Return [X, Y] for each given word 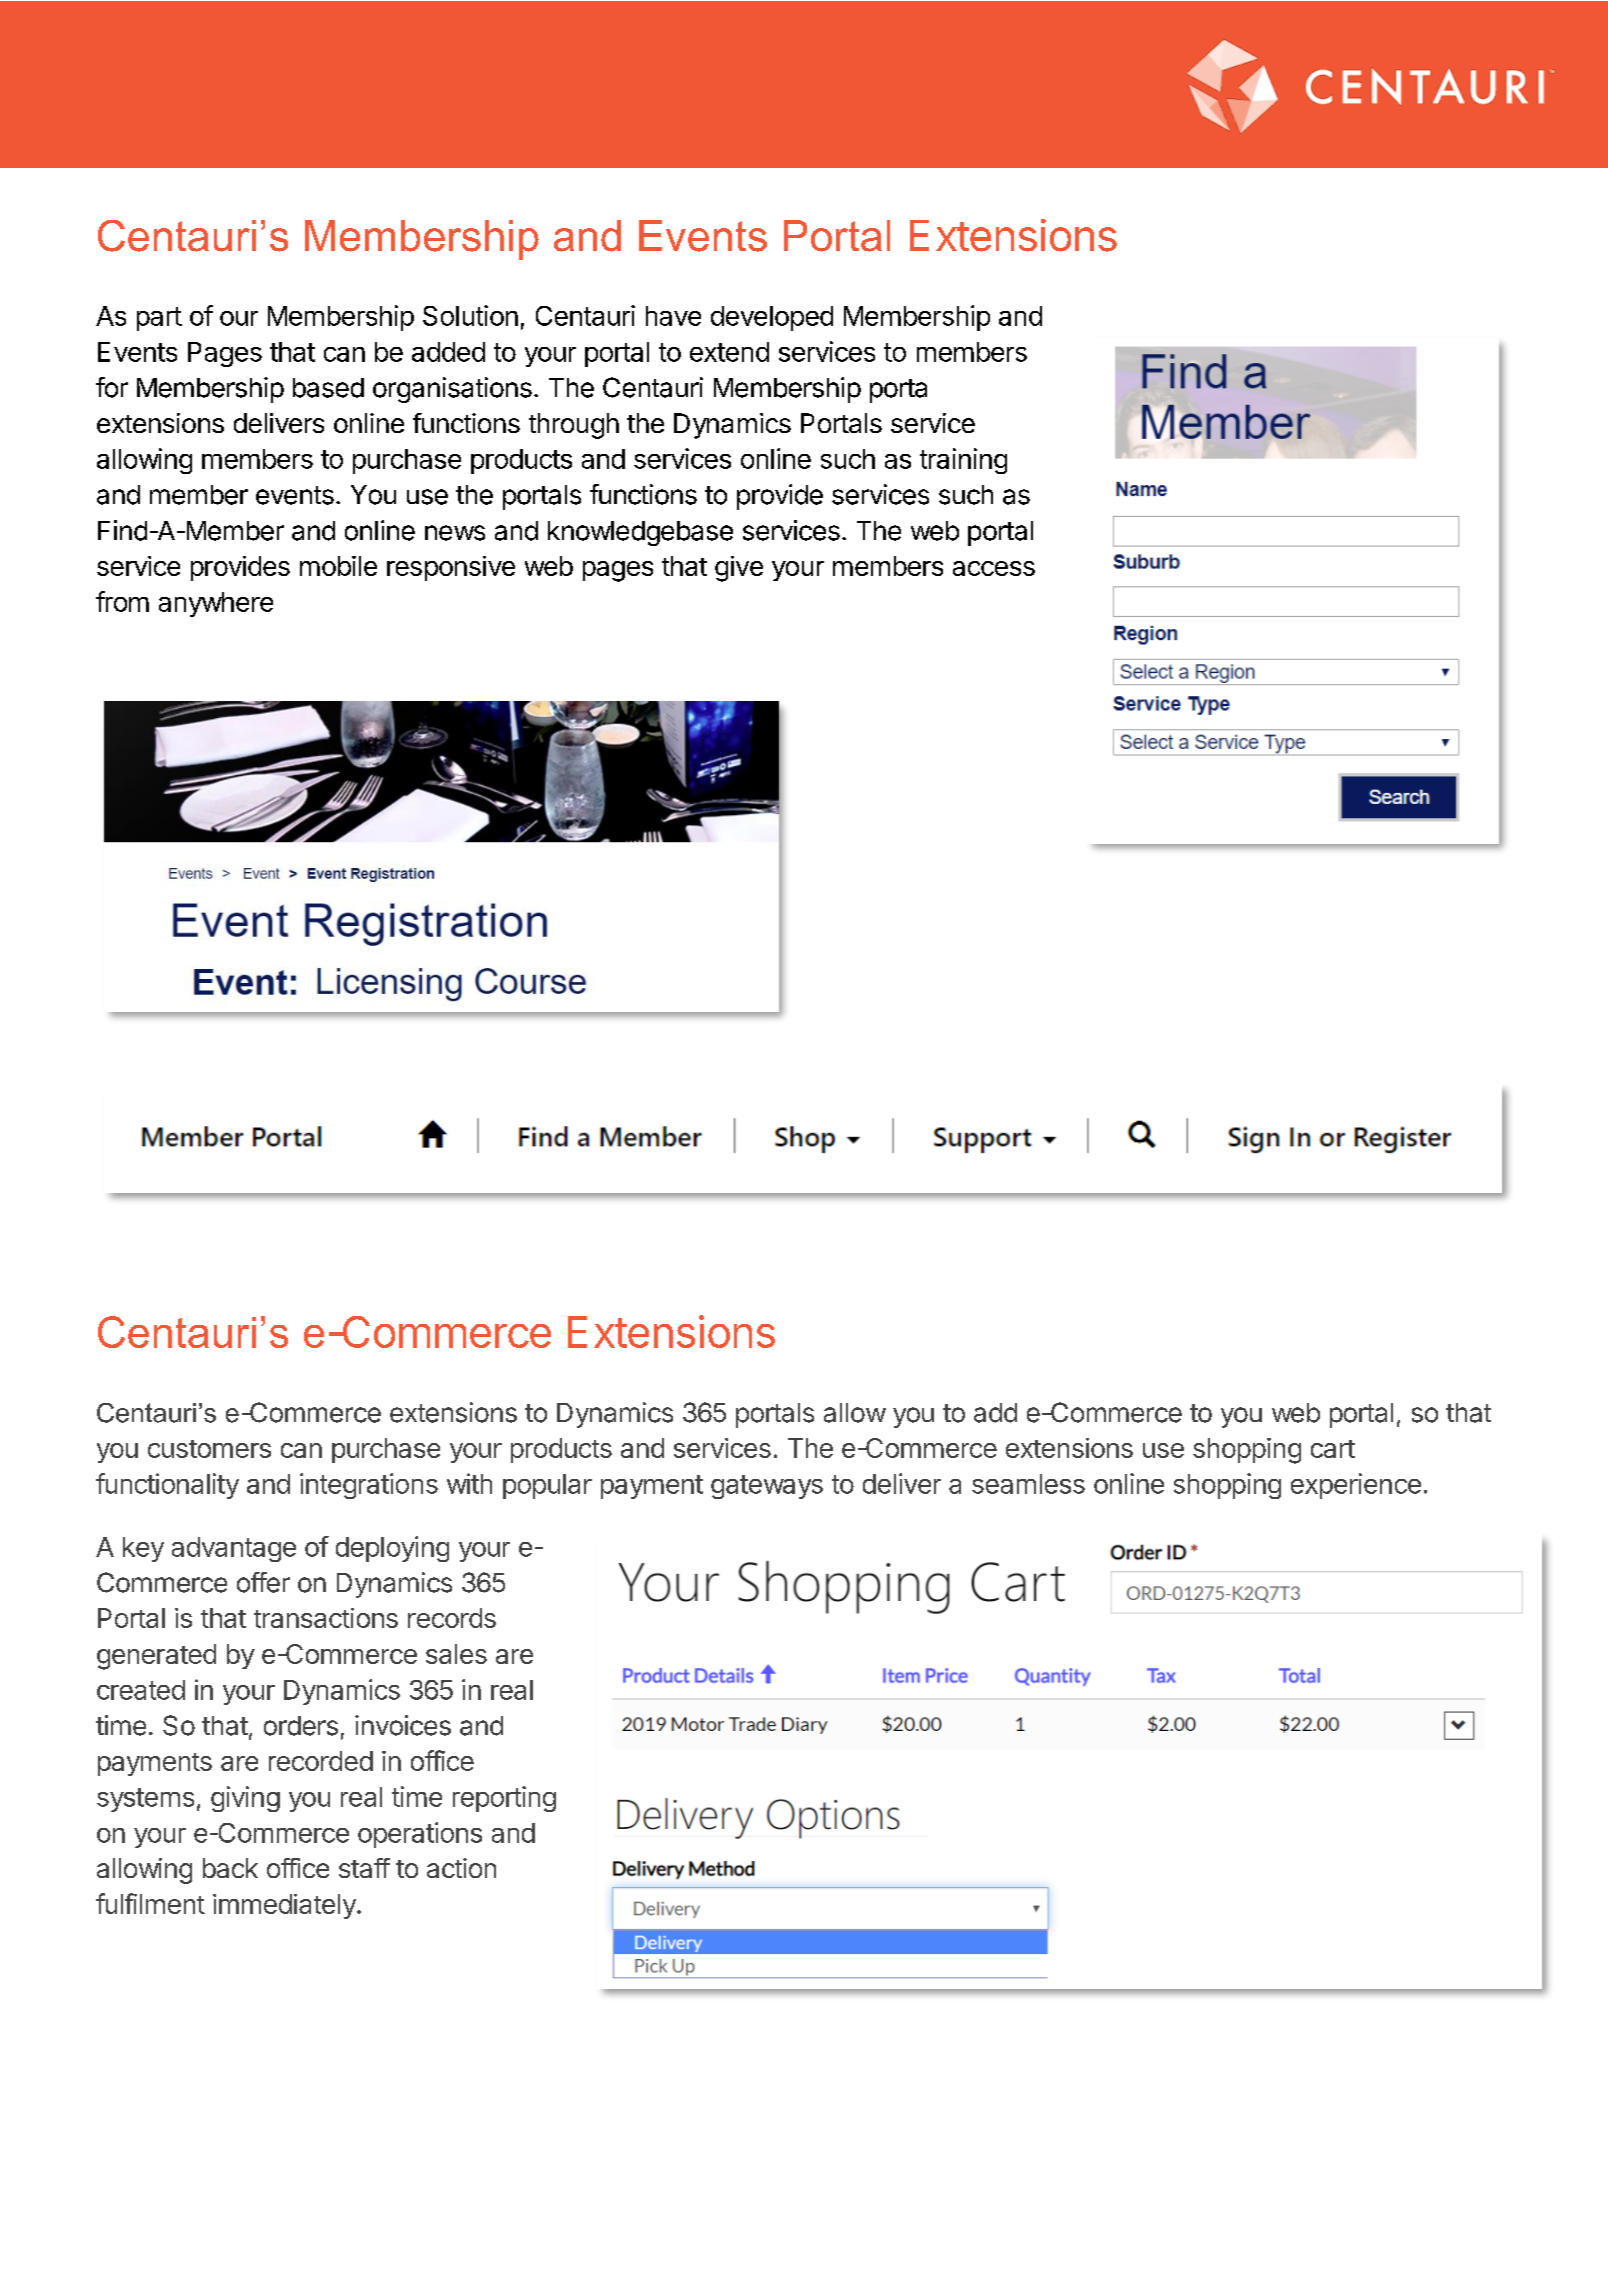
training [963, 461]
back [230, 1868]
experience [1356, 1486]
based [328, 388]
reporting [504, 1799]
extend [729, 352]
